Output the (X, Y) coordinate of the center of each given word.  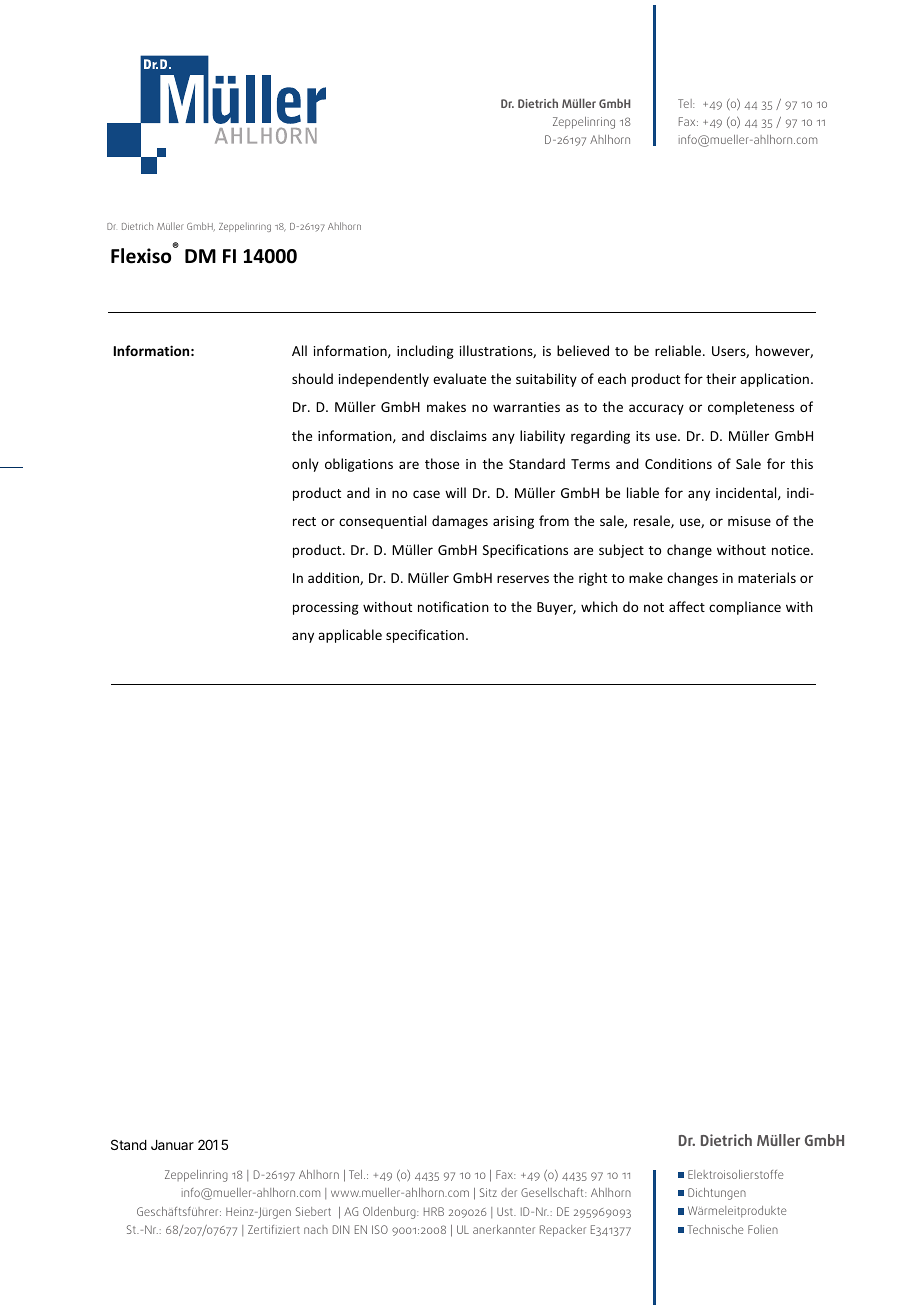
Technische (715, 1229)
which (599, 606)
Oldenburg (390, 1213)
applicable (350, 636)
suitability (546, 380)
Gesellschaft (553, 1192)
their (721, 378)
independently (384, 380)
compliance (745, 608)
